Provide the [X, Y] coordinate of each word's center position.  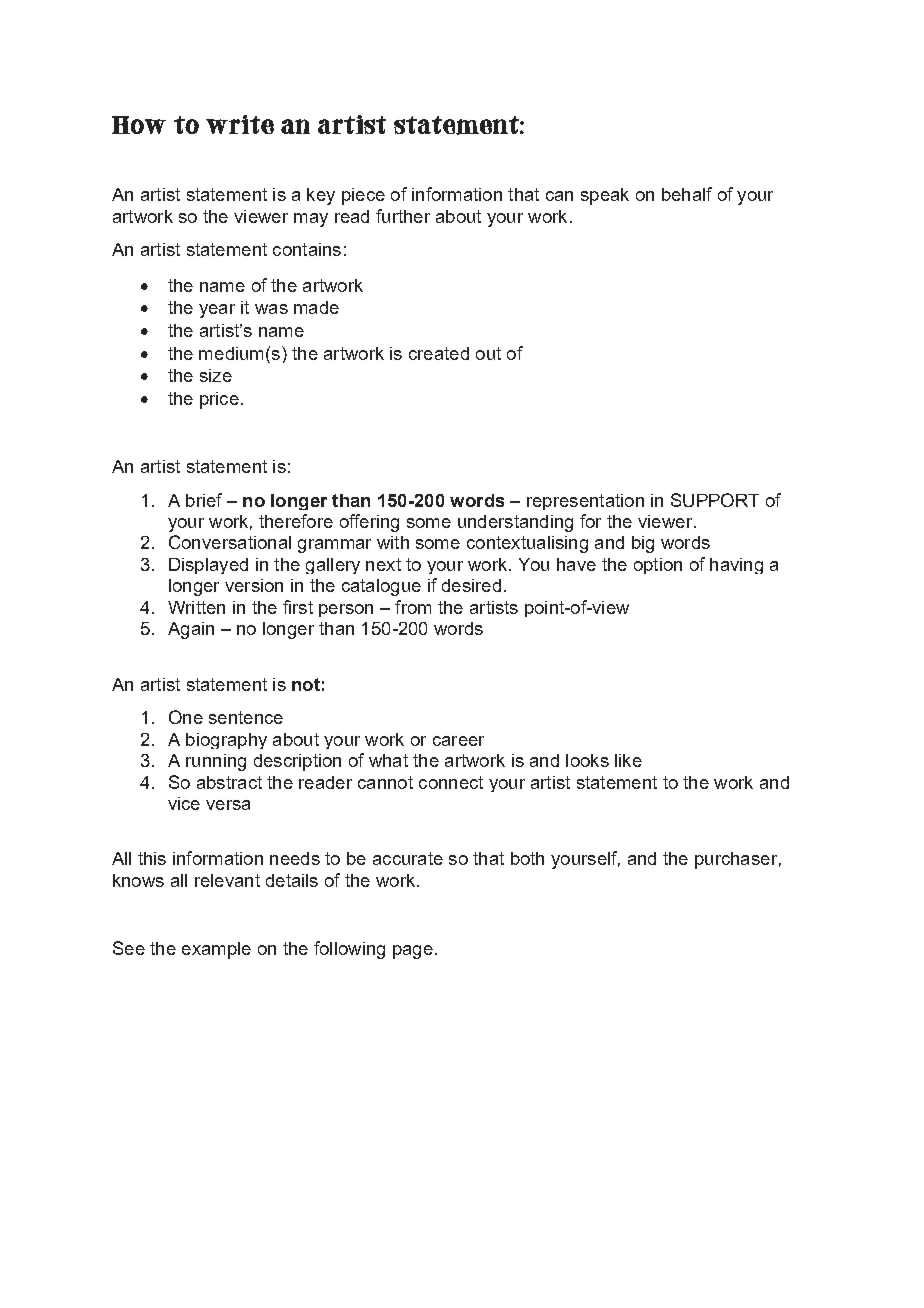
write [240, 124]
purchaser [736, 860]
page [413, 952]
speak [605, 196]
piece [363, 196]
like [628, 760]
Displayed [208, 566]
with [393, 542]
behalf [687, 194]
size [216, 375]
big [643, 544]
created [439, 353]
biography [226, 741]
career [458, 741]
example [216, 950]
